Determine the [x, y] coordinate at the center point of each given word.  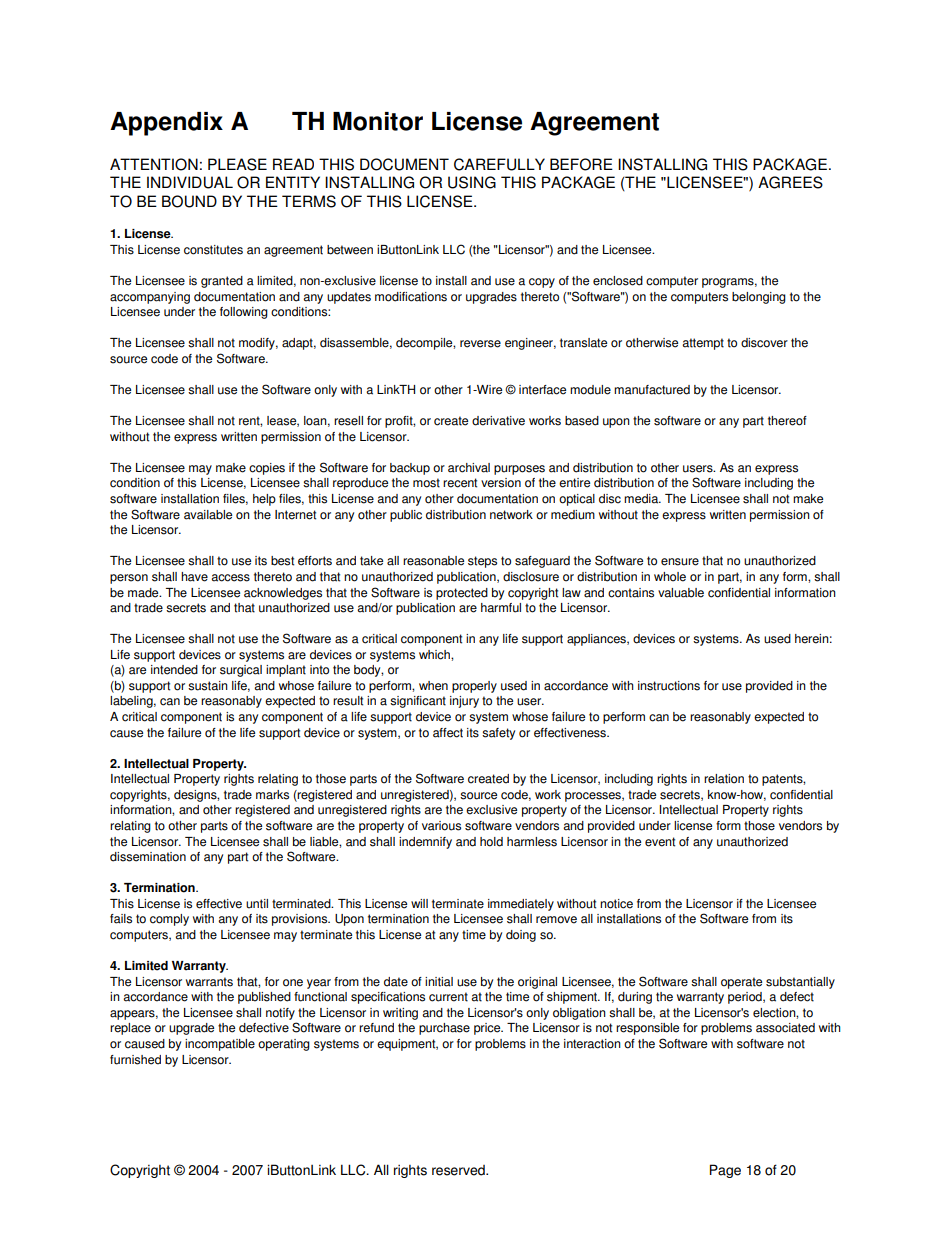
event [660, 842]
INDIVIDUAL [190, 182]
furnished [135, 1060]
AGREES [790, 182]
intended [174, 670]
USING [472, 182]
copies [267, 469]
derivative [498, 421]
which [435, 655]
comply [169, 920]
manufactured [652, 390]
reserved [459, 1170]
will [419, 903]
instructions [669, 686]
